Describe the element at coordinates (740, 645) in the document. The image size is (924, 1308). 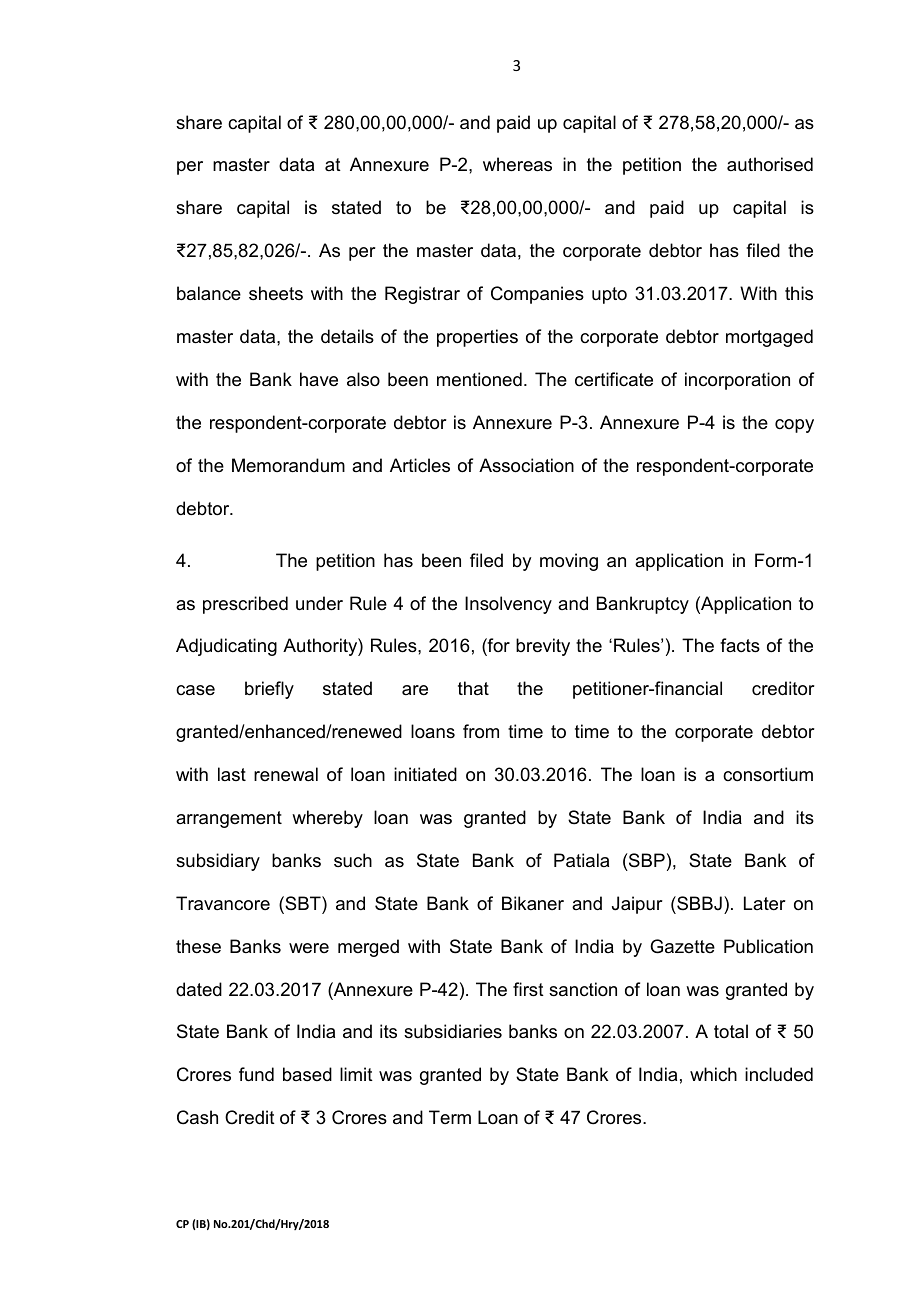
I see `facts` at that location.
